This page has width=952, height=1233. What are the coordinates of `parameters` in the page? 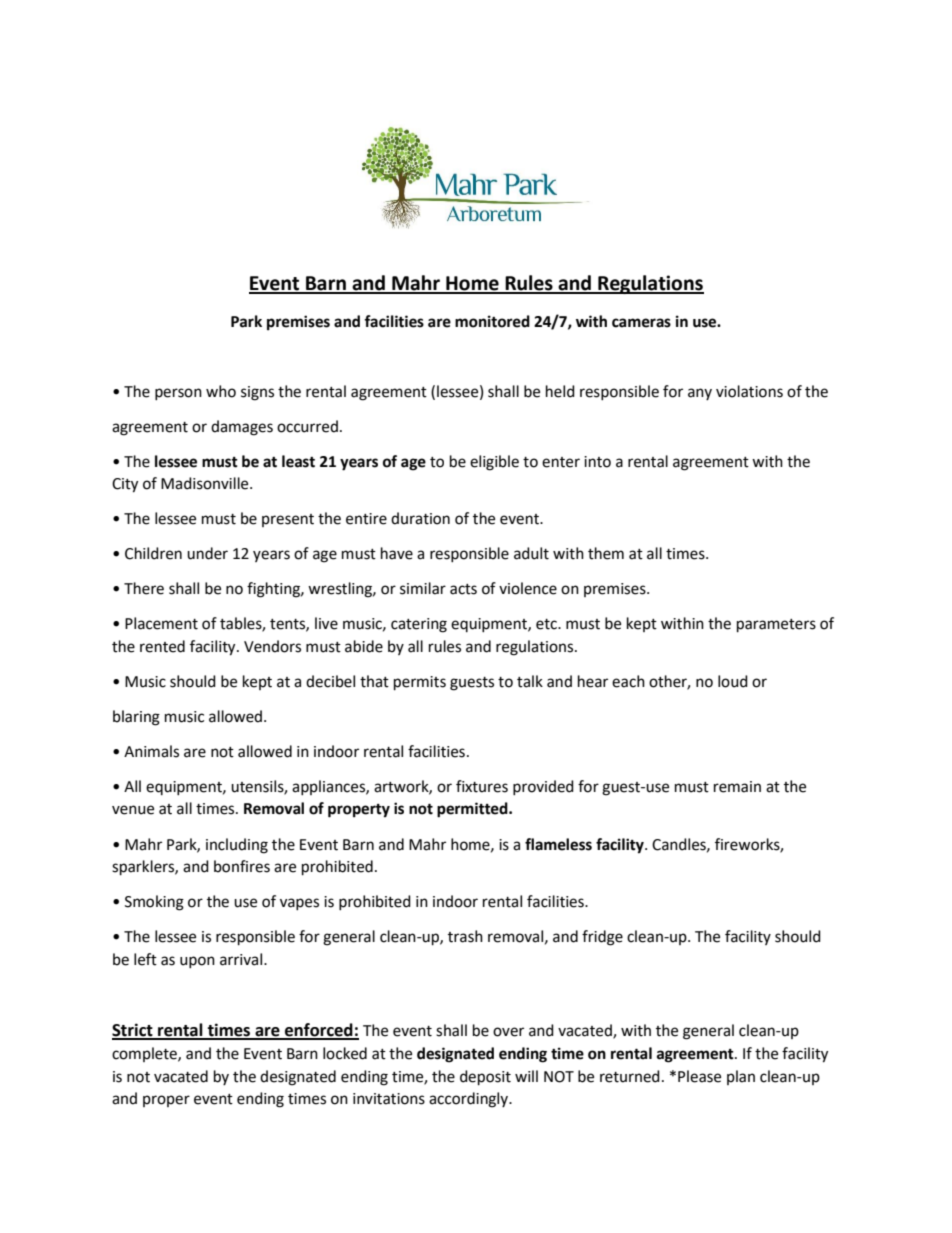 It's located at (776, 626).
